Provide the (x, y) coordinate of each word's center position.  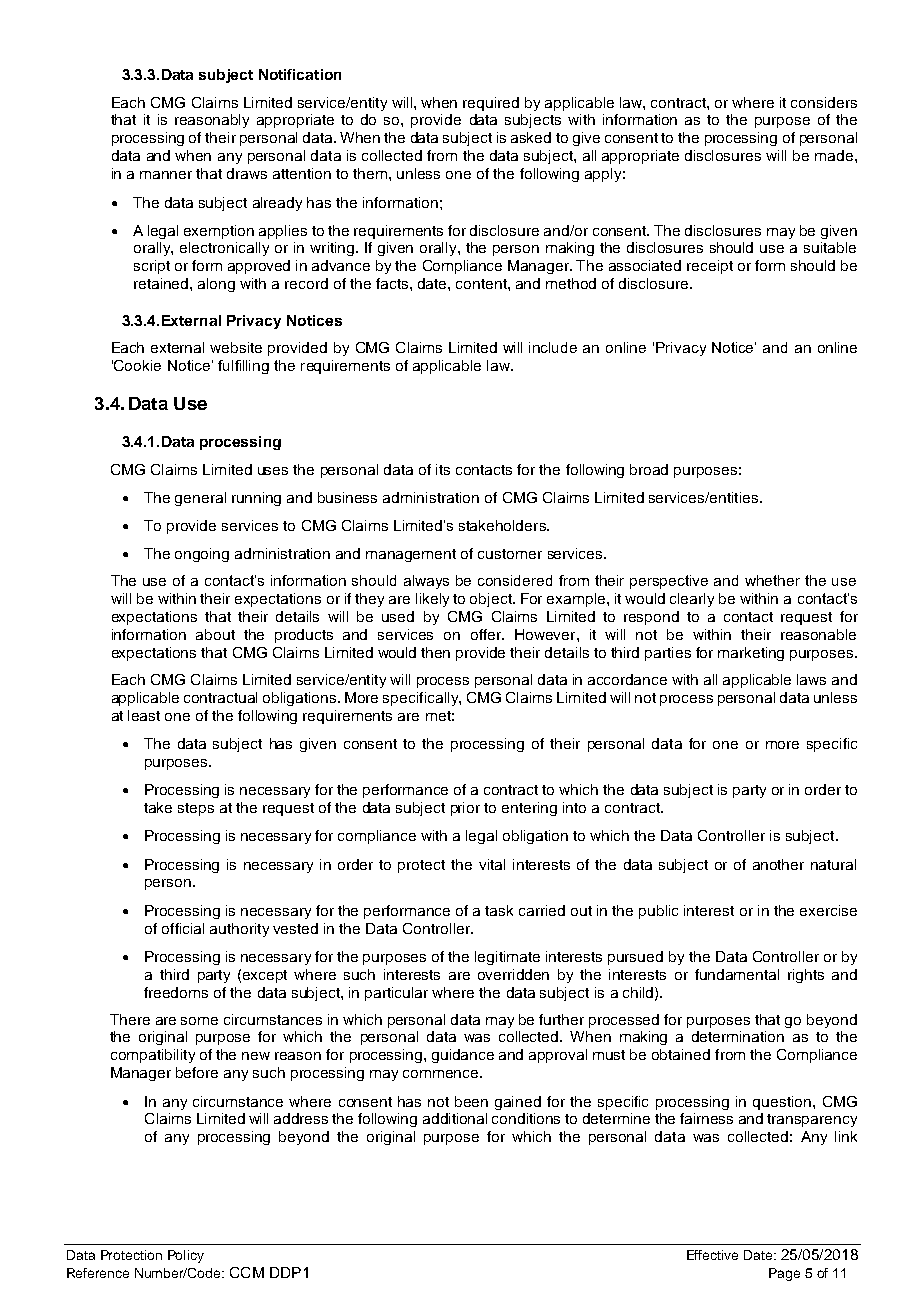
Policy (186, 1256)
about (215, 634)
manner (166, 175)
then (435, 652)
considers (824, 102)
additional (455, 1118)
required (491, 104)
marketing (751, 654)
